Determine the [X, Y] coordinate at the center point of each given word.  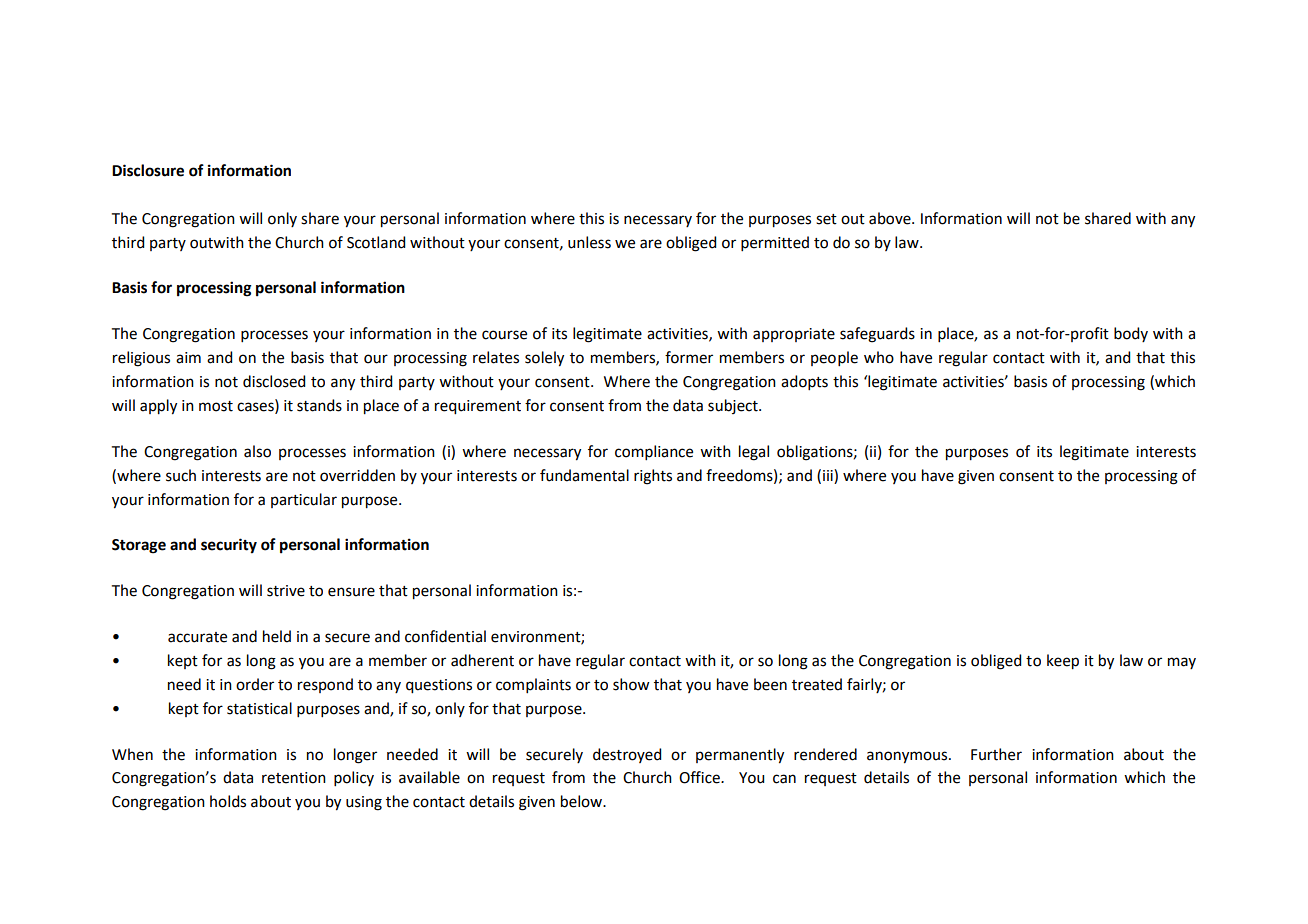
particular [304, 500]
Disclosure [148, 170]
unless [589, 242]
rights [653, 477]
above [891, 218]
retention [294, 778]
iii [829, 475]
